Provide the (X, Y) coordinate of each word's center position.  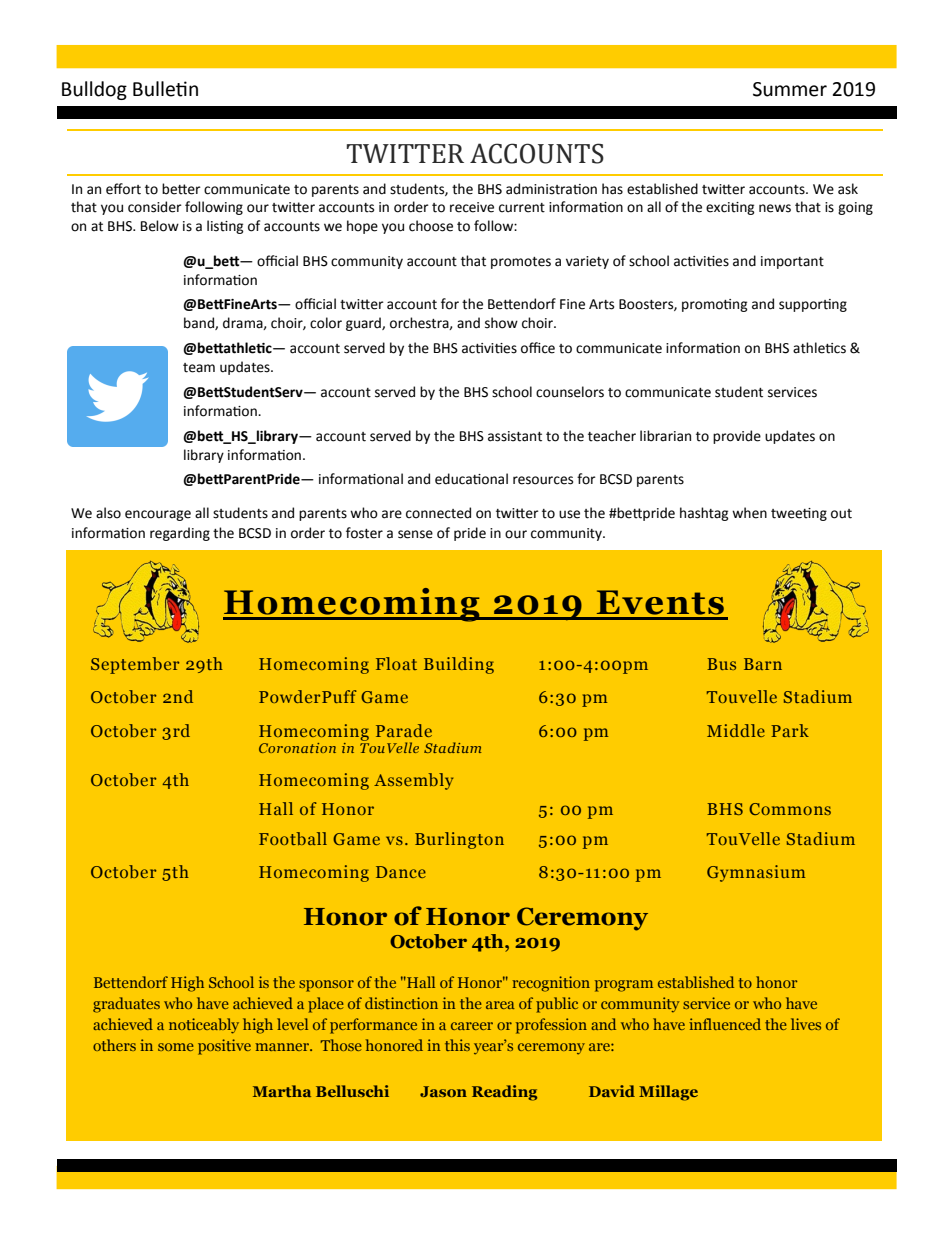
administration (551, 189)
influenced (725, 1024)
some (176, 1047)
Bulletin (165, 89)
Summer (790, 89)
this (457, 1045)
